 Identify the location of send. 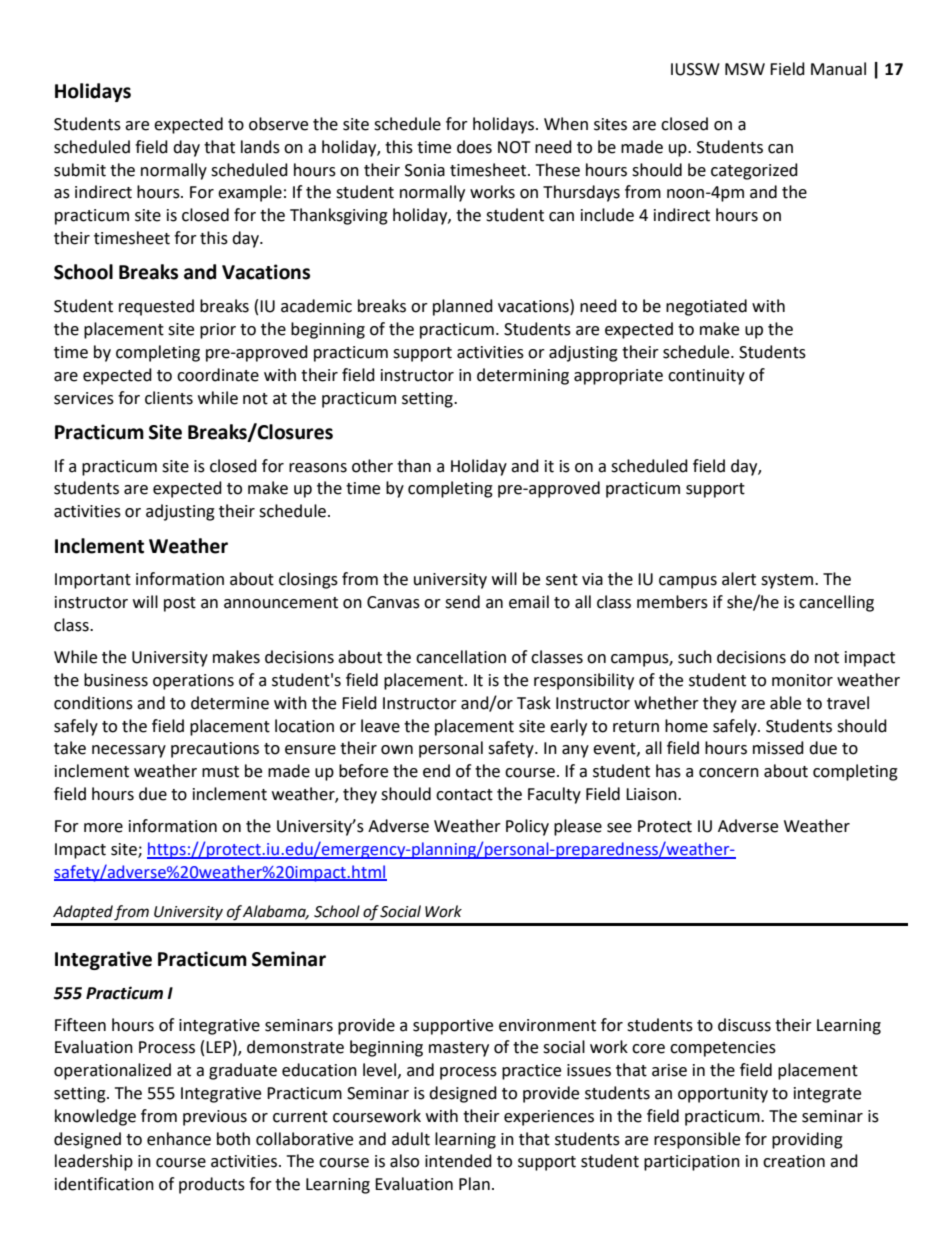
(462, 602).
